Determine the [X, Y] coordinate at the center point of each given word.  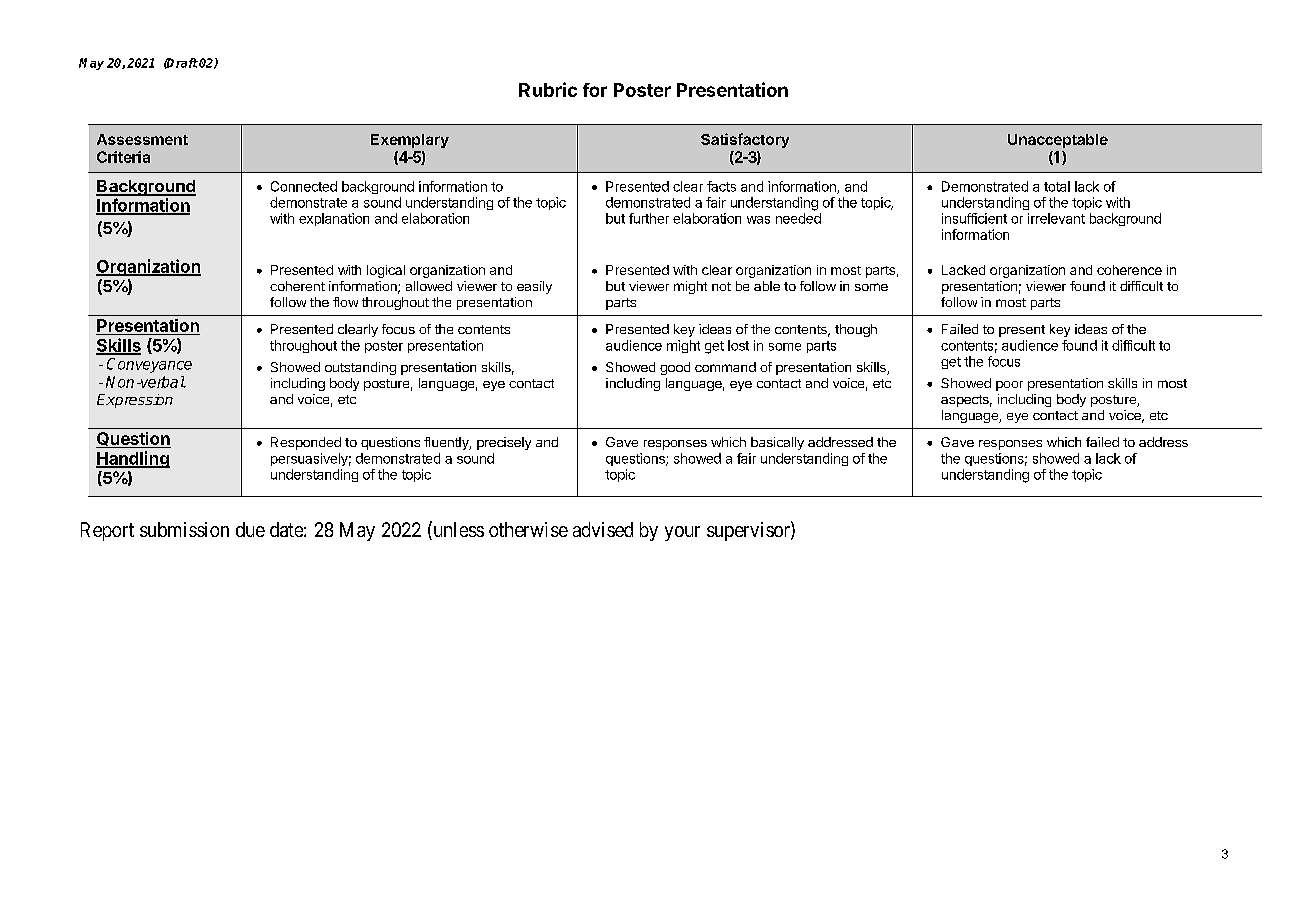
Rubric [548, 89]
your [682, 533]
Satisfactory [745, 140]
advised [603, 529]
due [250, 529]
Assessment [142, 139]
